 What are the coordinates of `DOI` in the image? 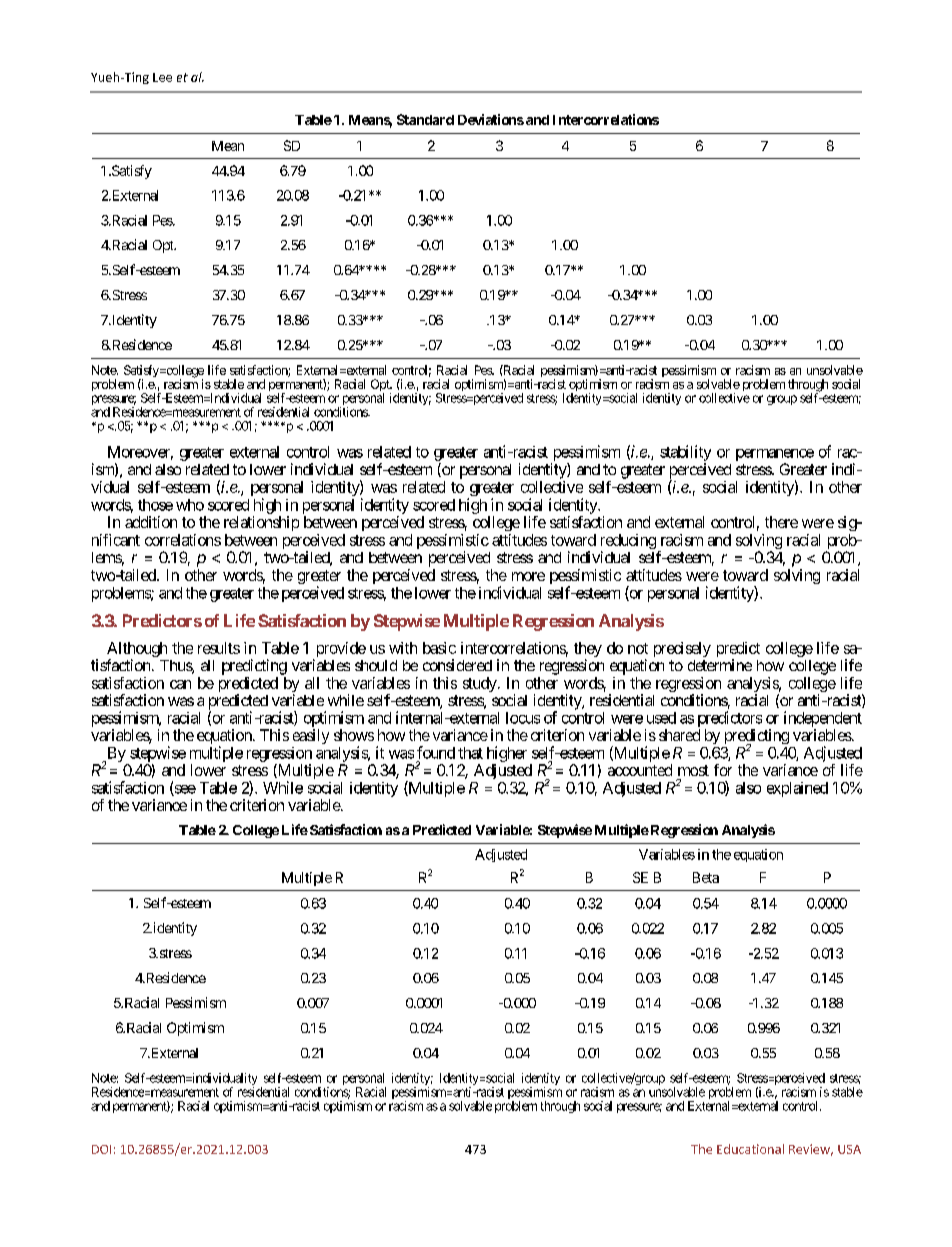 It's located at (101, 1149).
